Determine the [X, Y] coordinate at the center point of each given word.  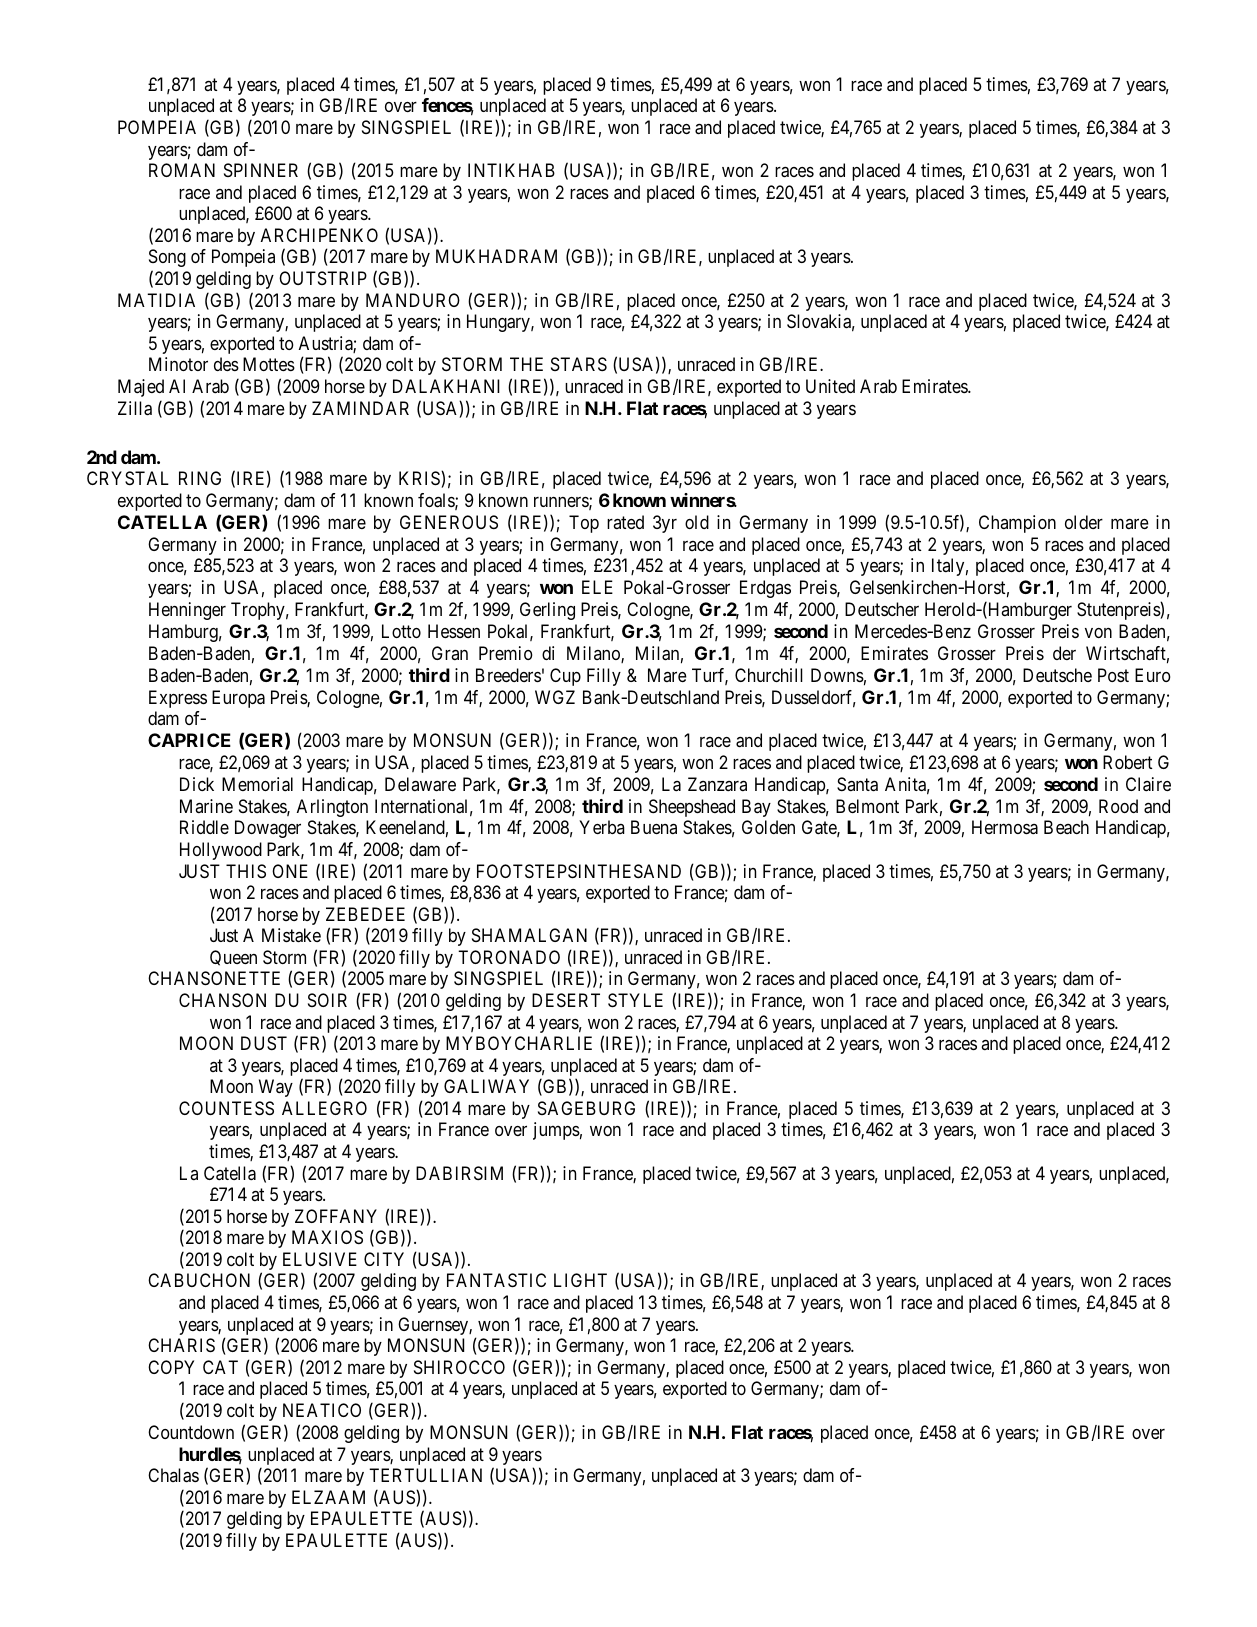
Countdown [191, 1432]
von [1098, 633]
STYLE [635, 1000]
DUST [264, 1043]
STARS [579, 364]
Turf [710, 676]
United [830, 386]
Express [178, 699]
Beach [1066, 827]
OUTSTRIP [323, 278]
